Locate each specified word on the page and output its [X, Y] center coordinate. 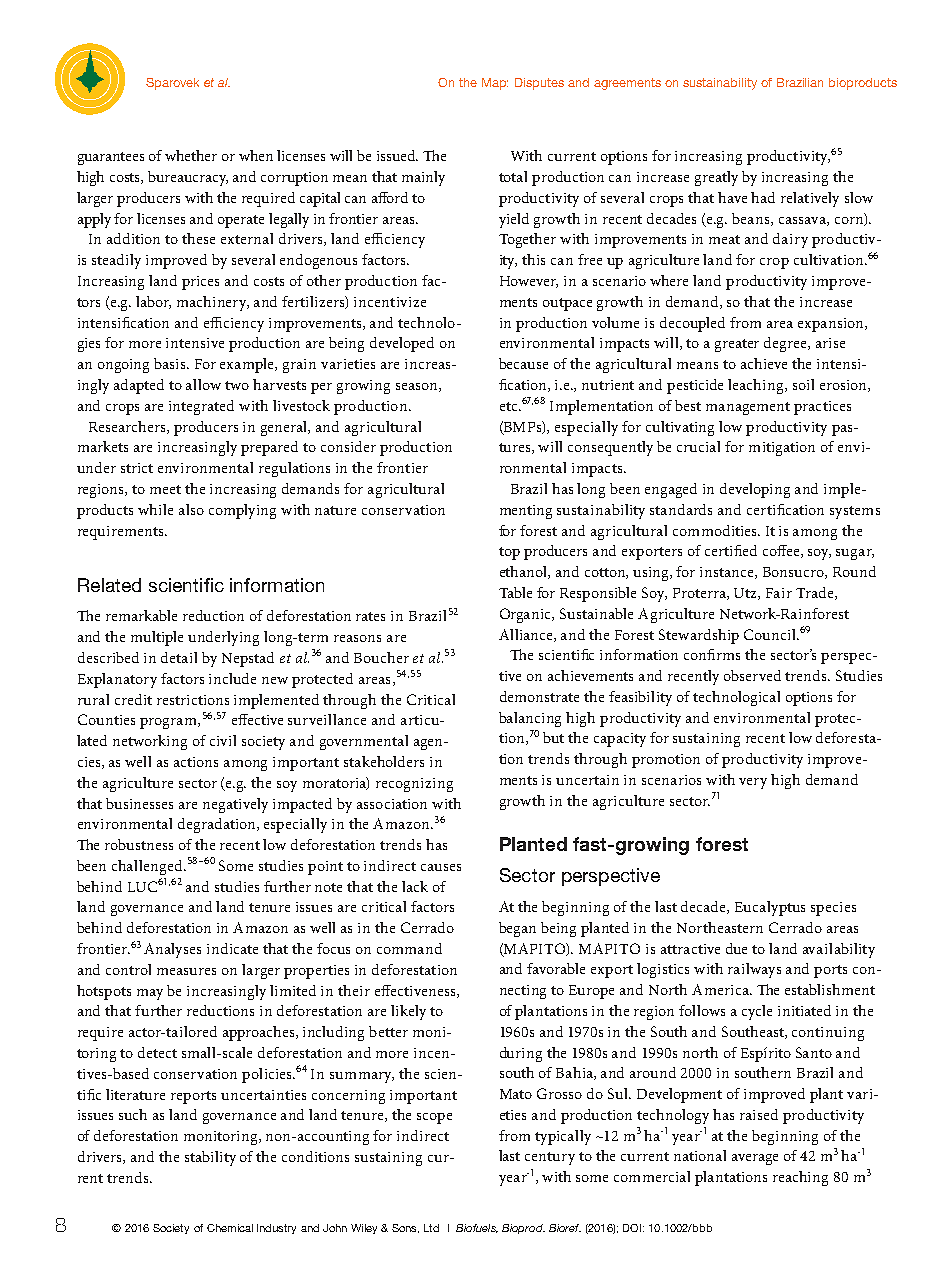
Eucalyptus [770, 908]
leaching [757, 386]
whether [191, 155]
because [523, 363]
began [517, 929]
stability [210, 1158]
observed [752, 675]
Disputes [539, 84]
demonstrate [539, 696]
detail [179, 657]
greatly [716, 178]
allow [203, 384]
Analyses [172, 950]
